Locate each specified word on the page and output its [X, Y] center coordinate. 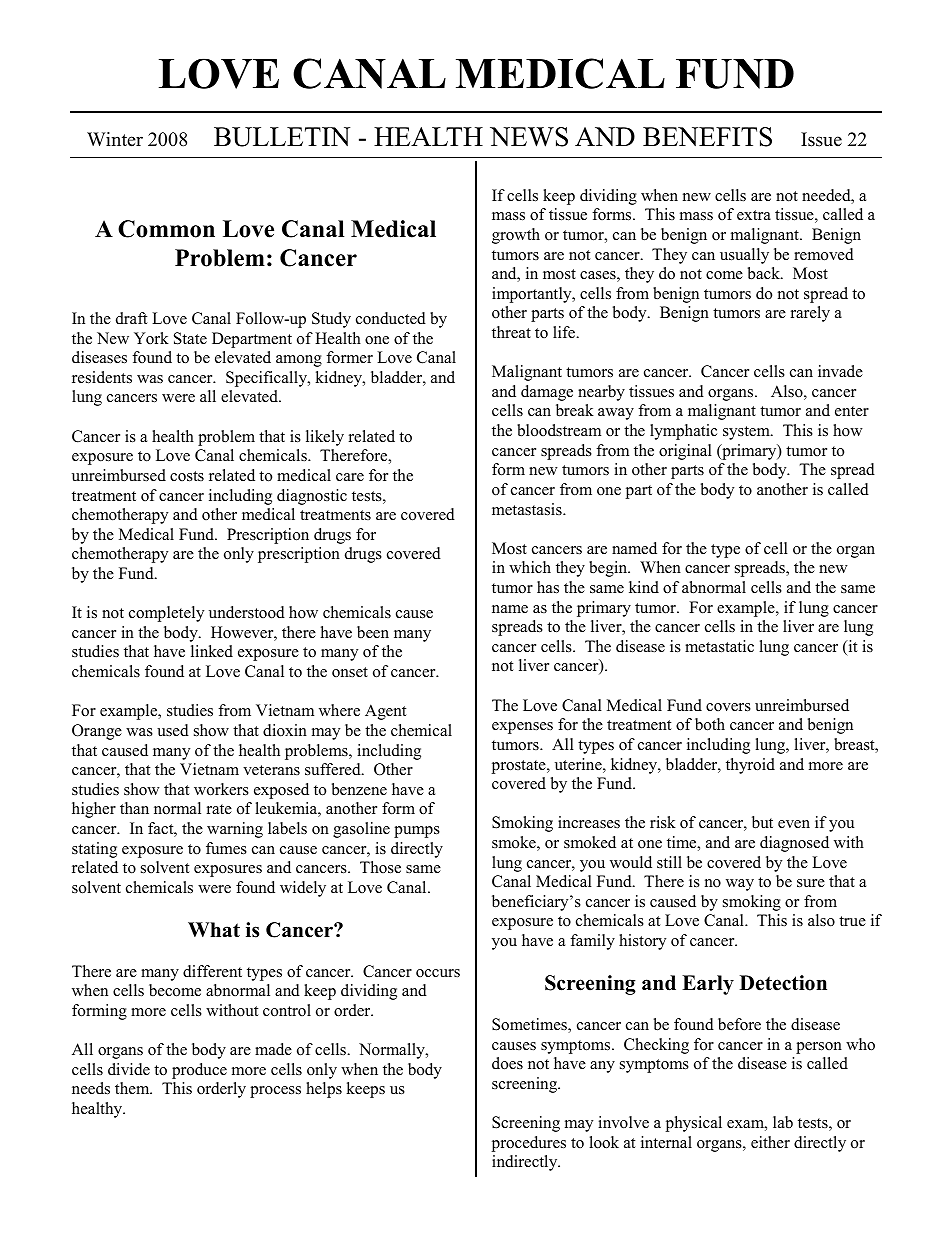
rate [219, 809]
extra [754, 215]
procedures [529, 1144]
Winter [115, 139]
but [762, 822]
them [133, 1088]
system [747, 433]
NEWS [529, 137]
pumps [417, 832]
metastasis [528, 509]
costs [187, 476]
